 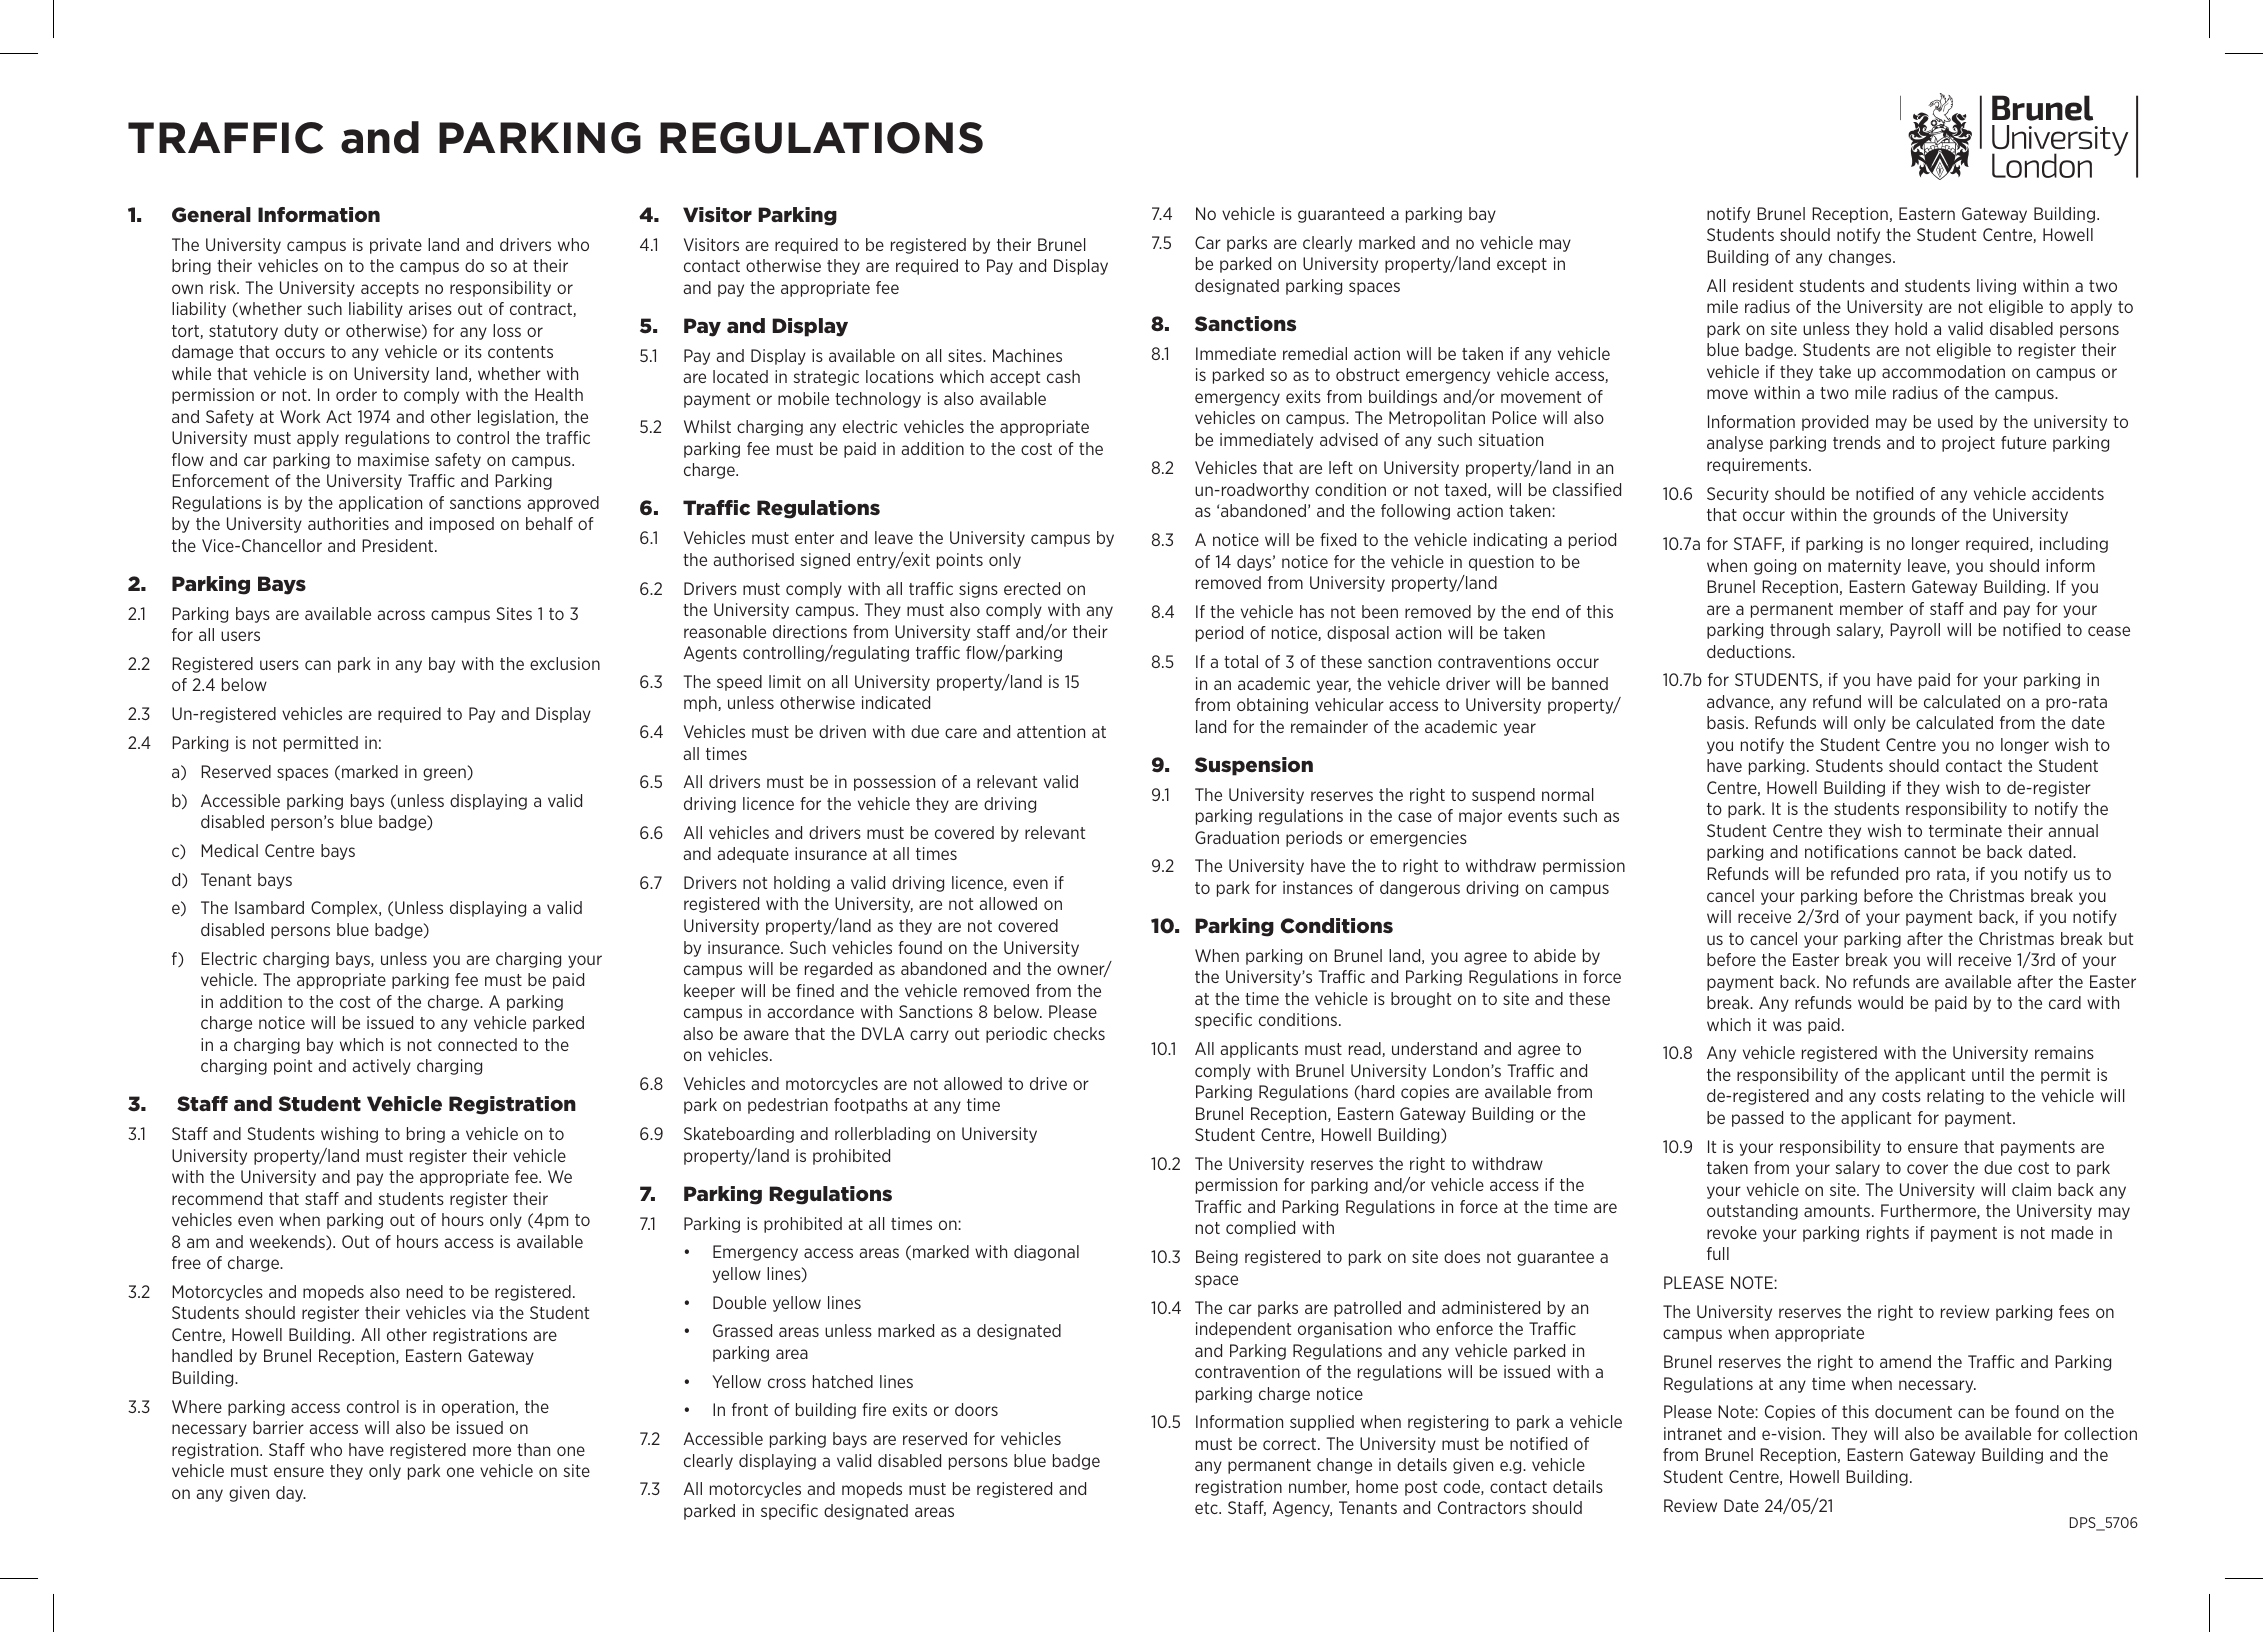 What do you see at coordinates (1027, 355) in the image?
I see `Machines` at bounding box center [1027, 355].
